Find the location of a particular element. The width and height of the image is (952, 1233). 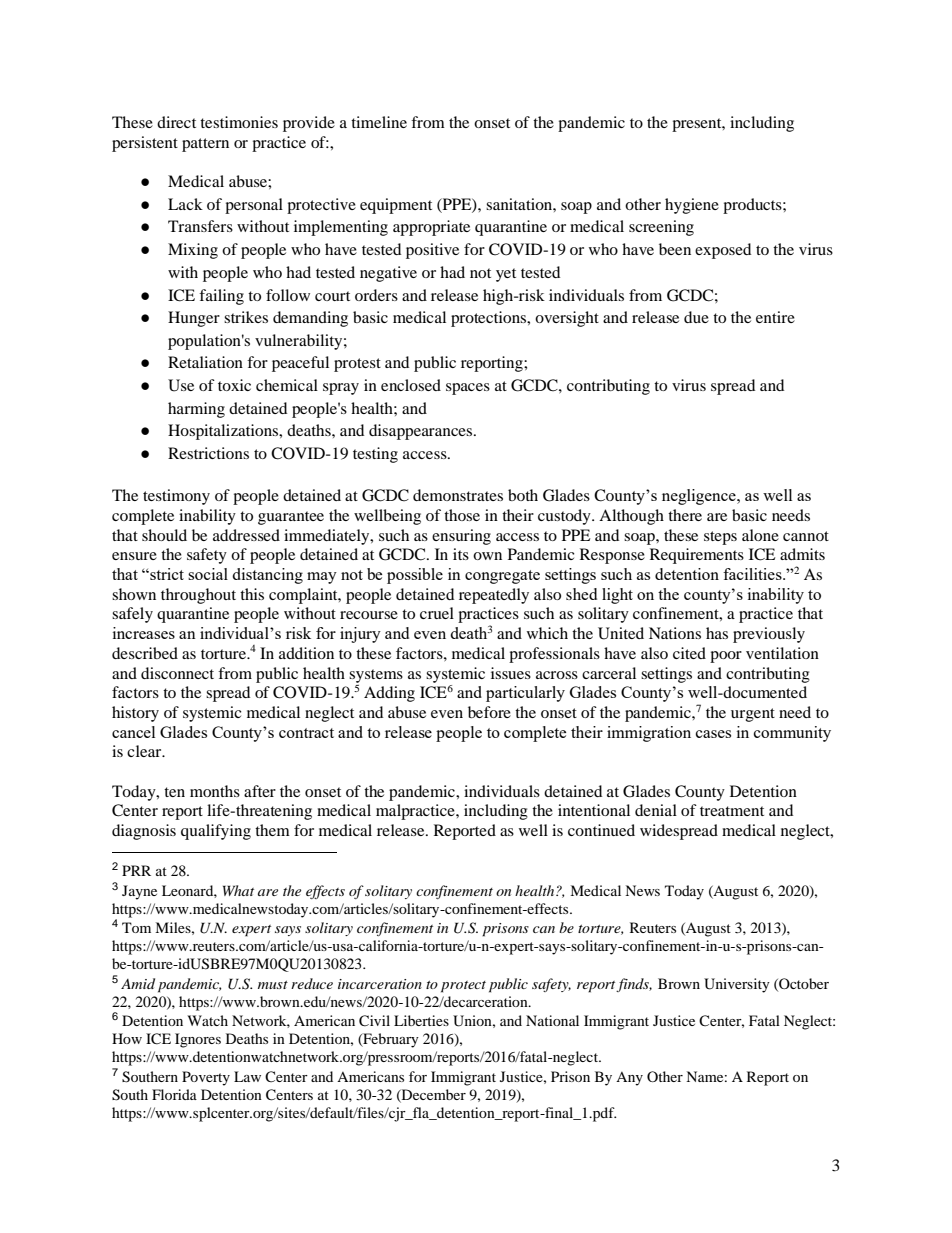

qualifying is located at coordinates (216, 832).
